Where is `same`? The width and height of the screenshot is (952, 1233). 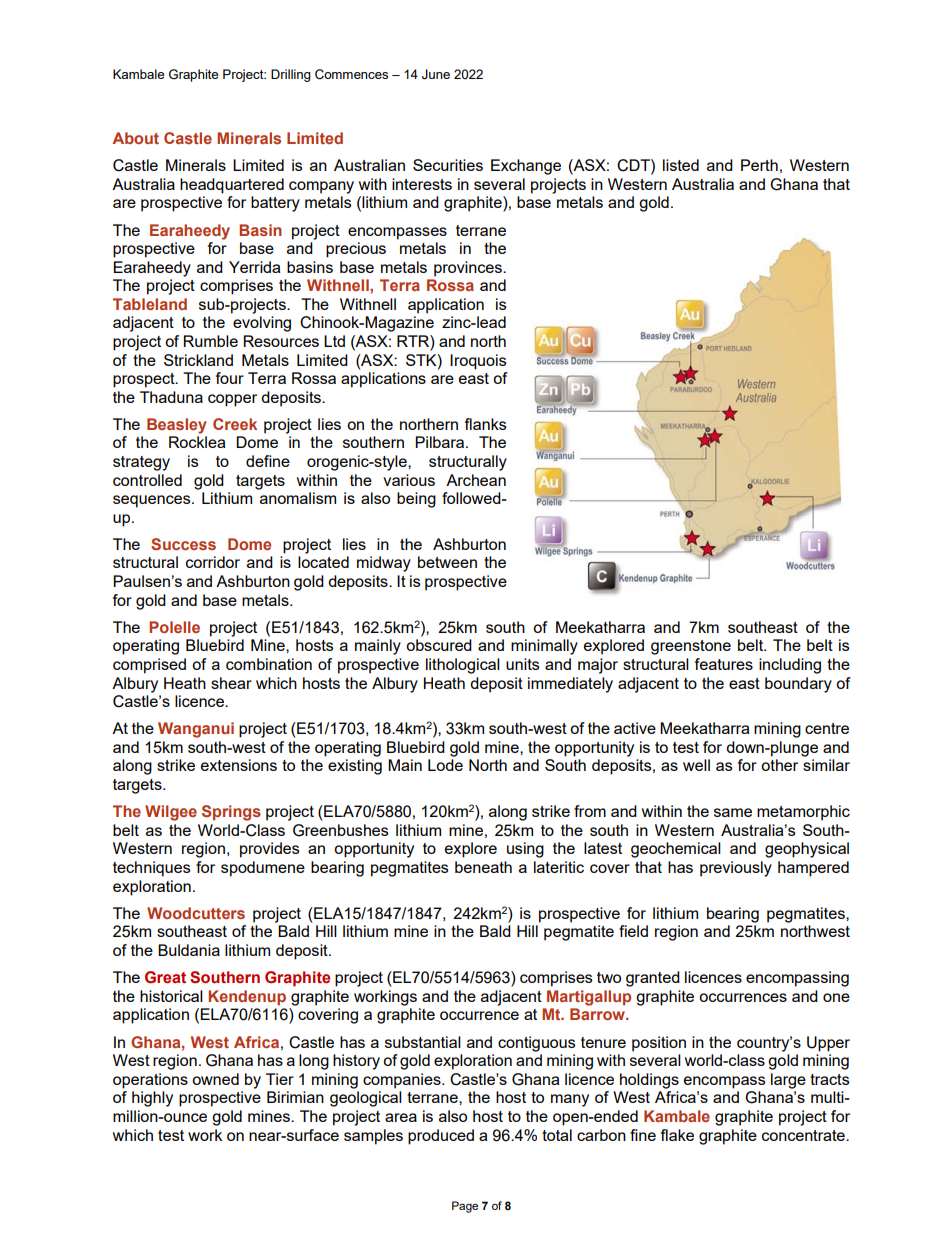
same is located at coordinates (733, 812).
